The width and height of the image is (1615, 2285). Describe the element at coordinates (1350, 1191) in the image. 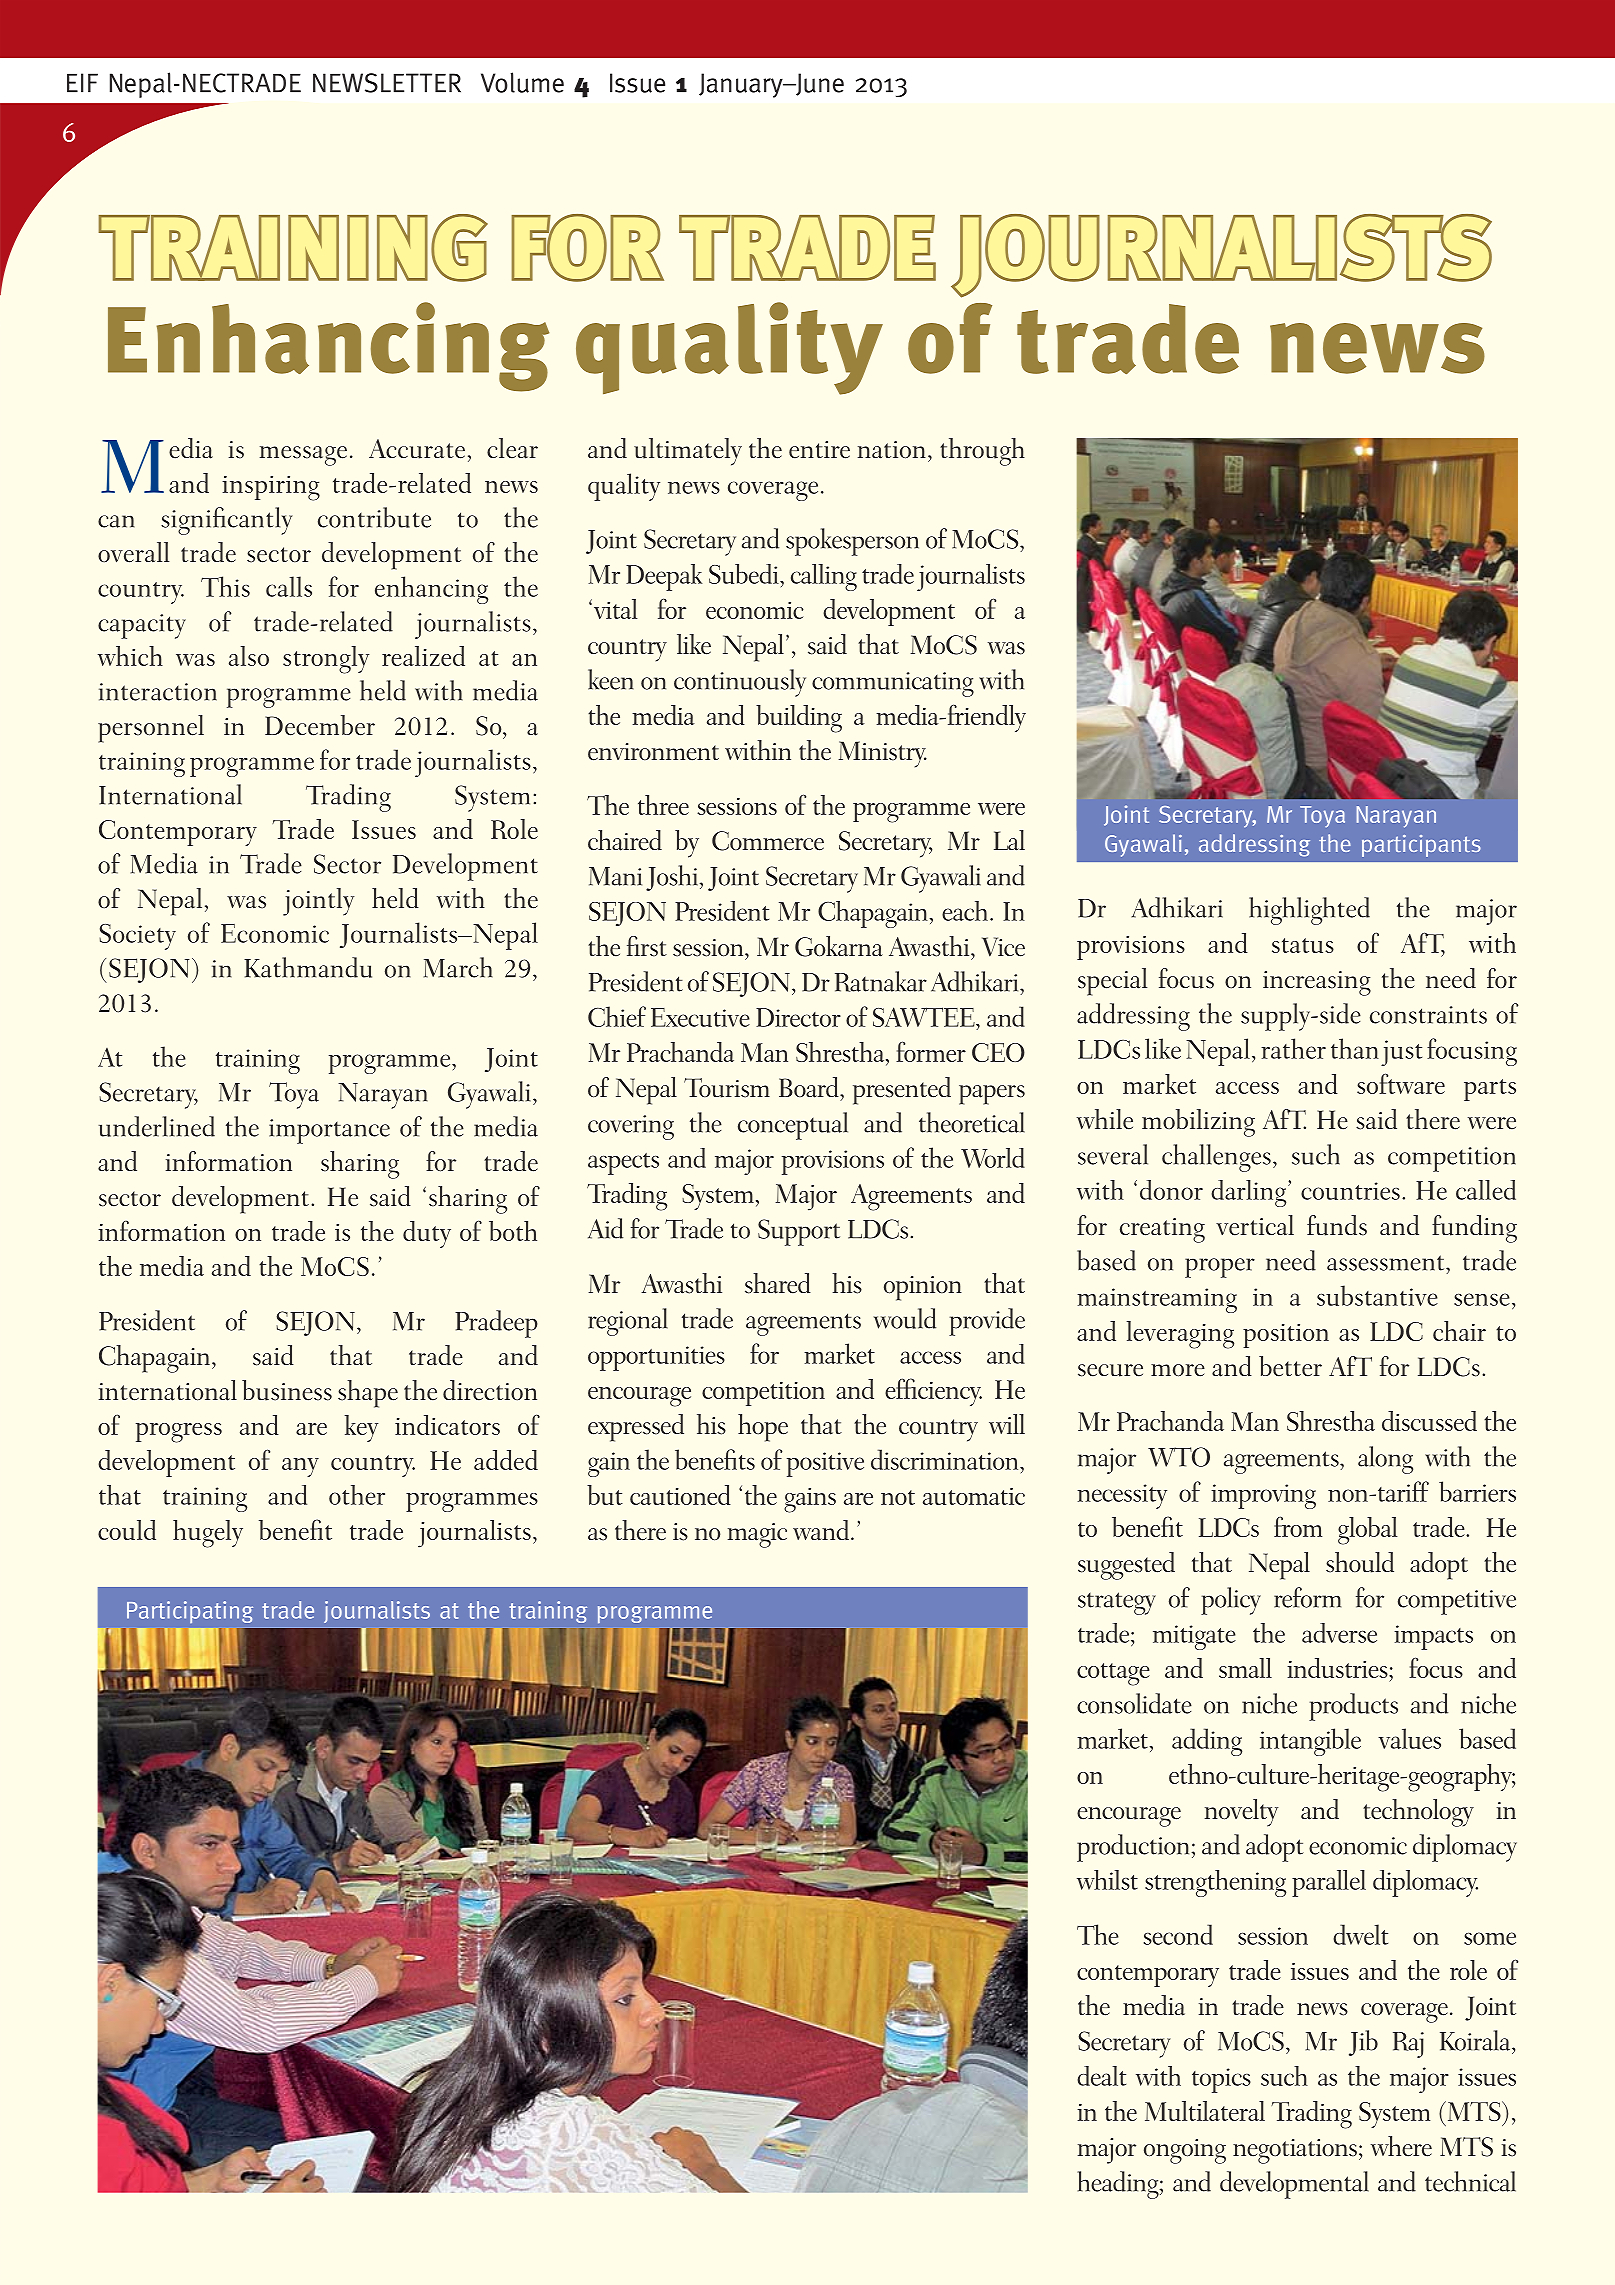

I see `countries` at that location.
